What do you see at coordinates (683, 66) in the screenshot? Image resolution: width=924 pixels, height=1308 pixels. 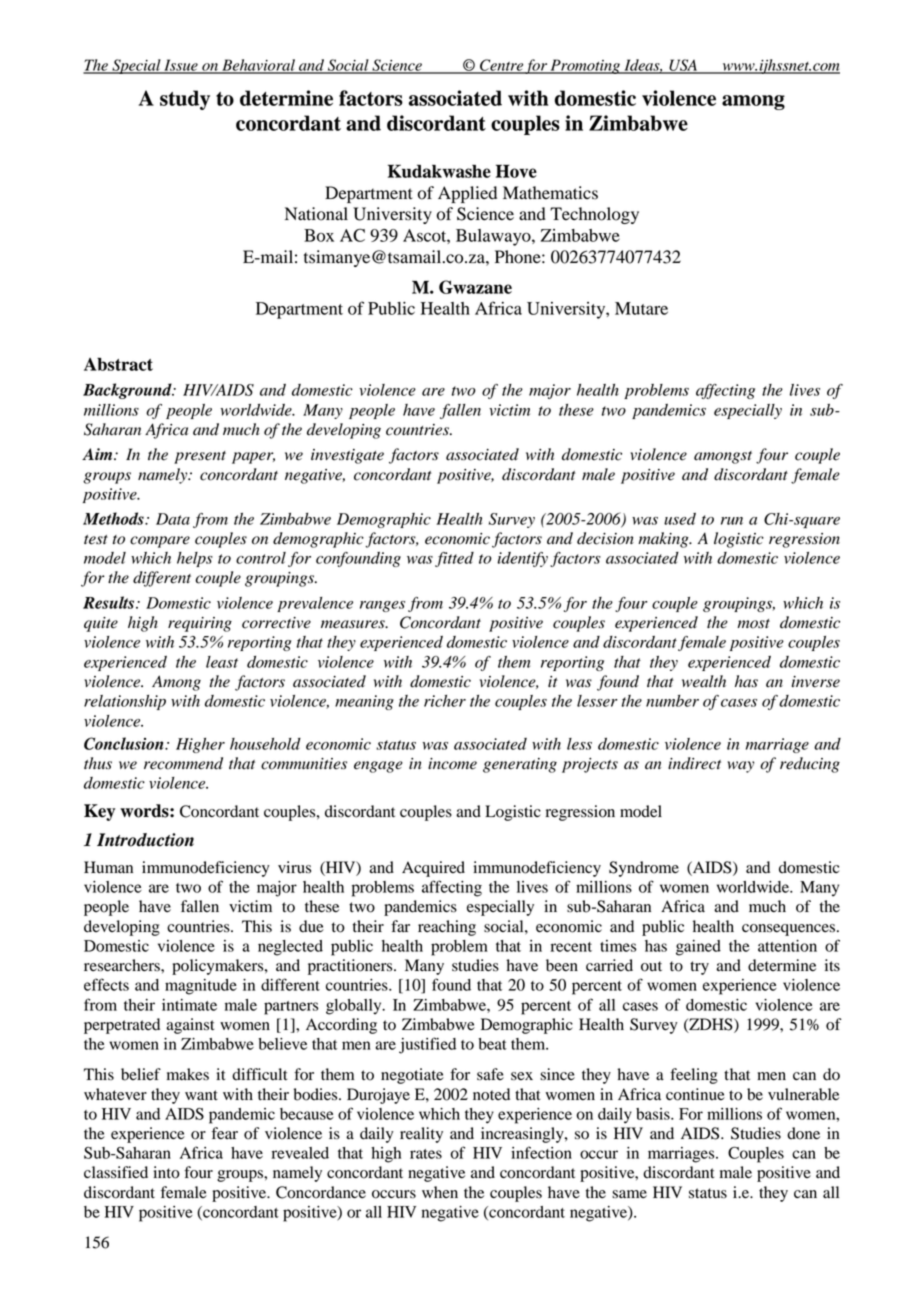 I see `USA` at bounding box center [683, 66].
